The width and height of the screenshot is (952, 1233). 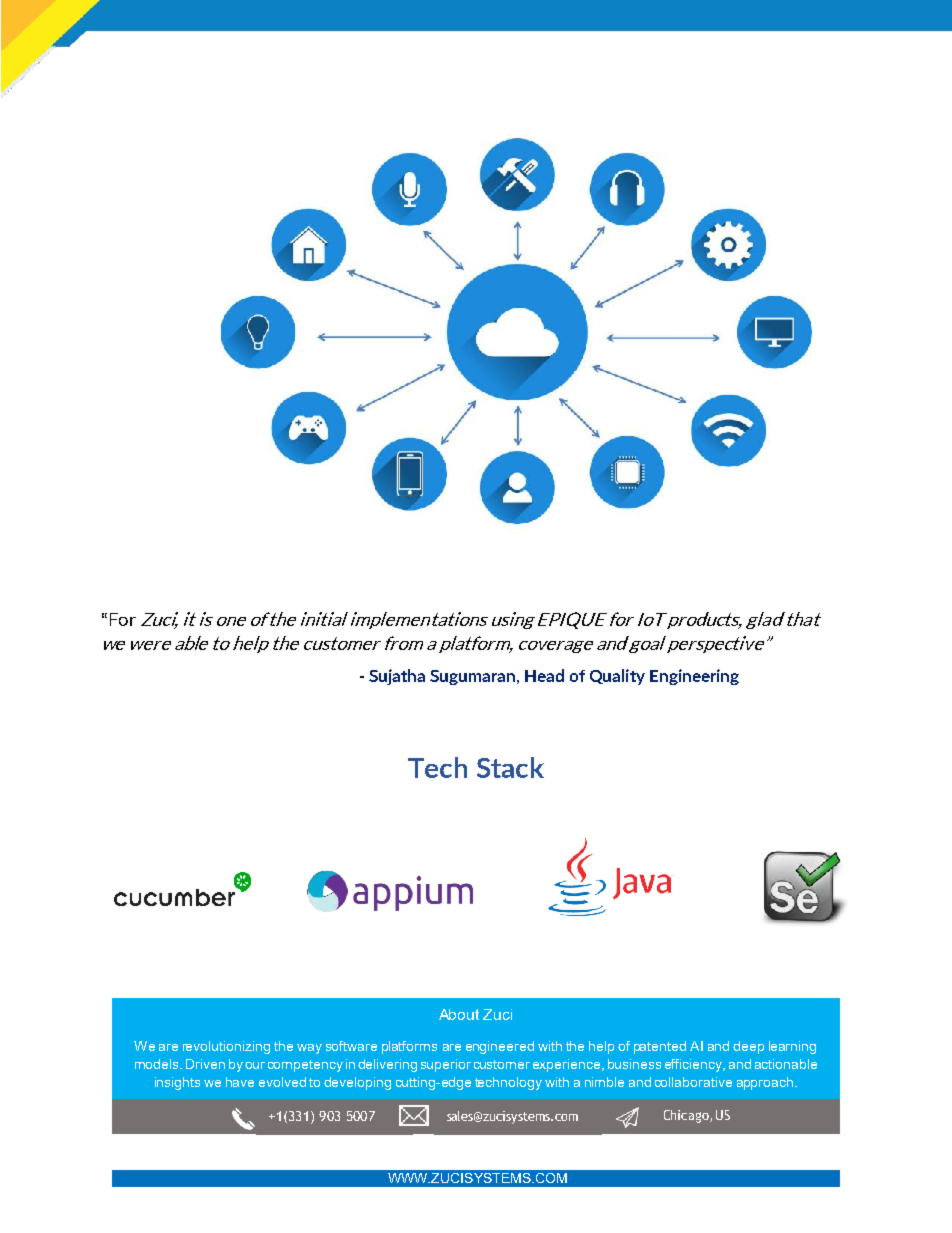 I want to click on our, so click(x=255, y=1065).
